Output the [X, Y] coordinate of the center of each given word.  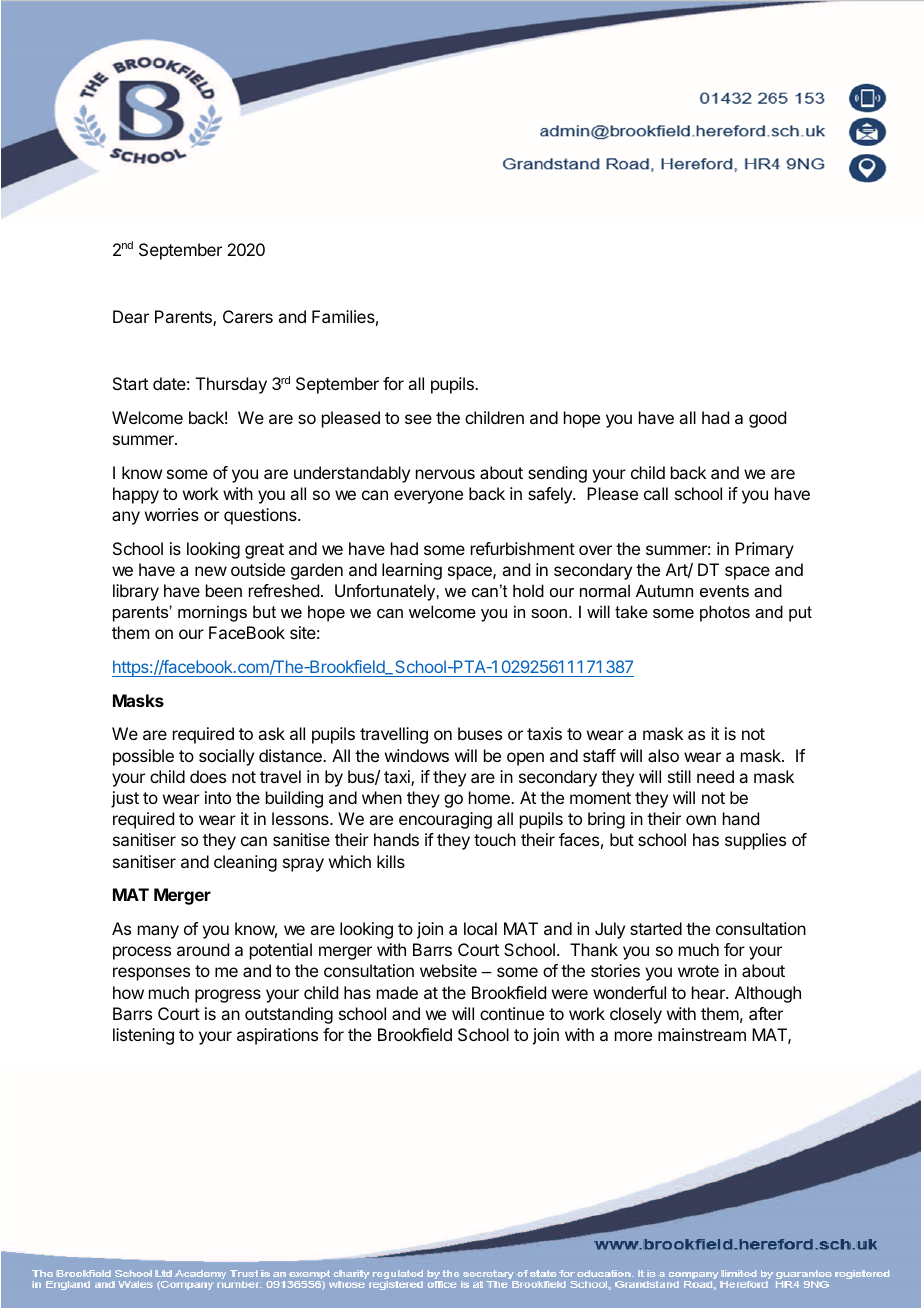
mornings [212, 613]
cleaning [245, 863]
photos [725, 613]
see [418, 419]
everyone [428, 497]
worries [172, 514]
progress [228, 996]
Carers [248, 316]
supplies [755, 841]
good [767, 419]
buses [480, 733]
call [656, 493]
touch [495, 839]
